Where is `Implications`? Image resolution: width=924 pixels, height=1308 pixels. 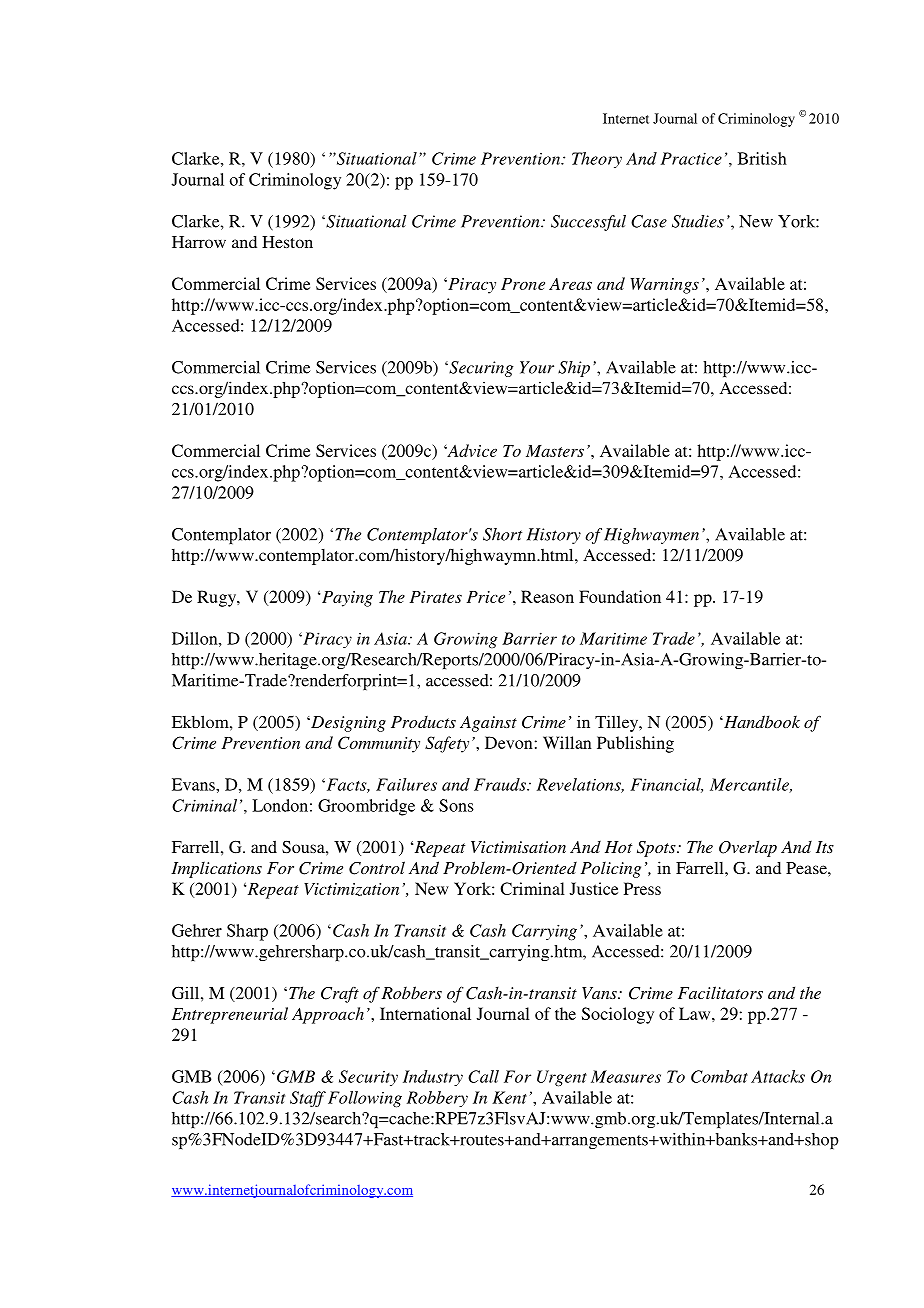 Implications is located at coordinates (216, 869).
